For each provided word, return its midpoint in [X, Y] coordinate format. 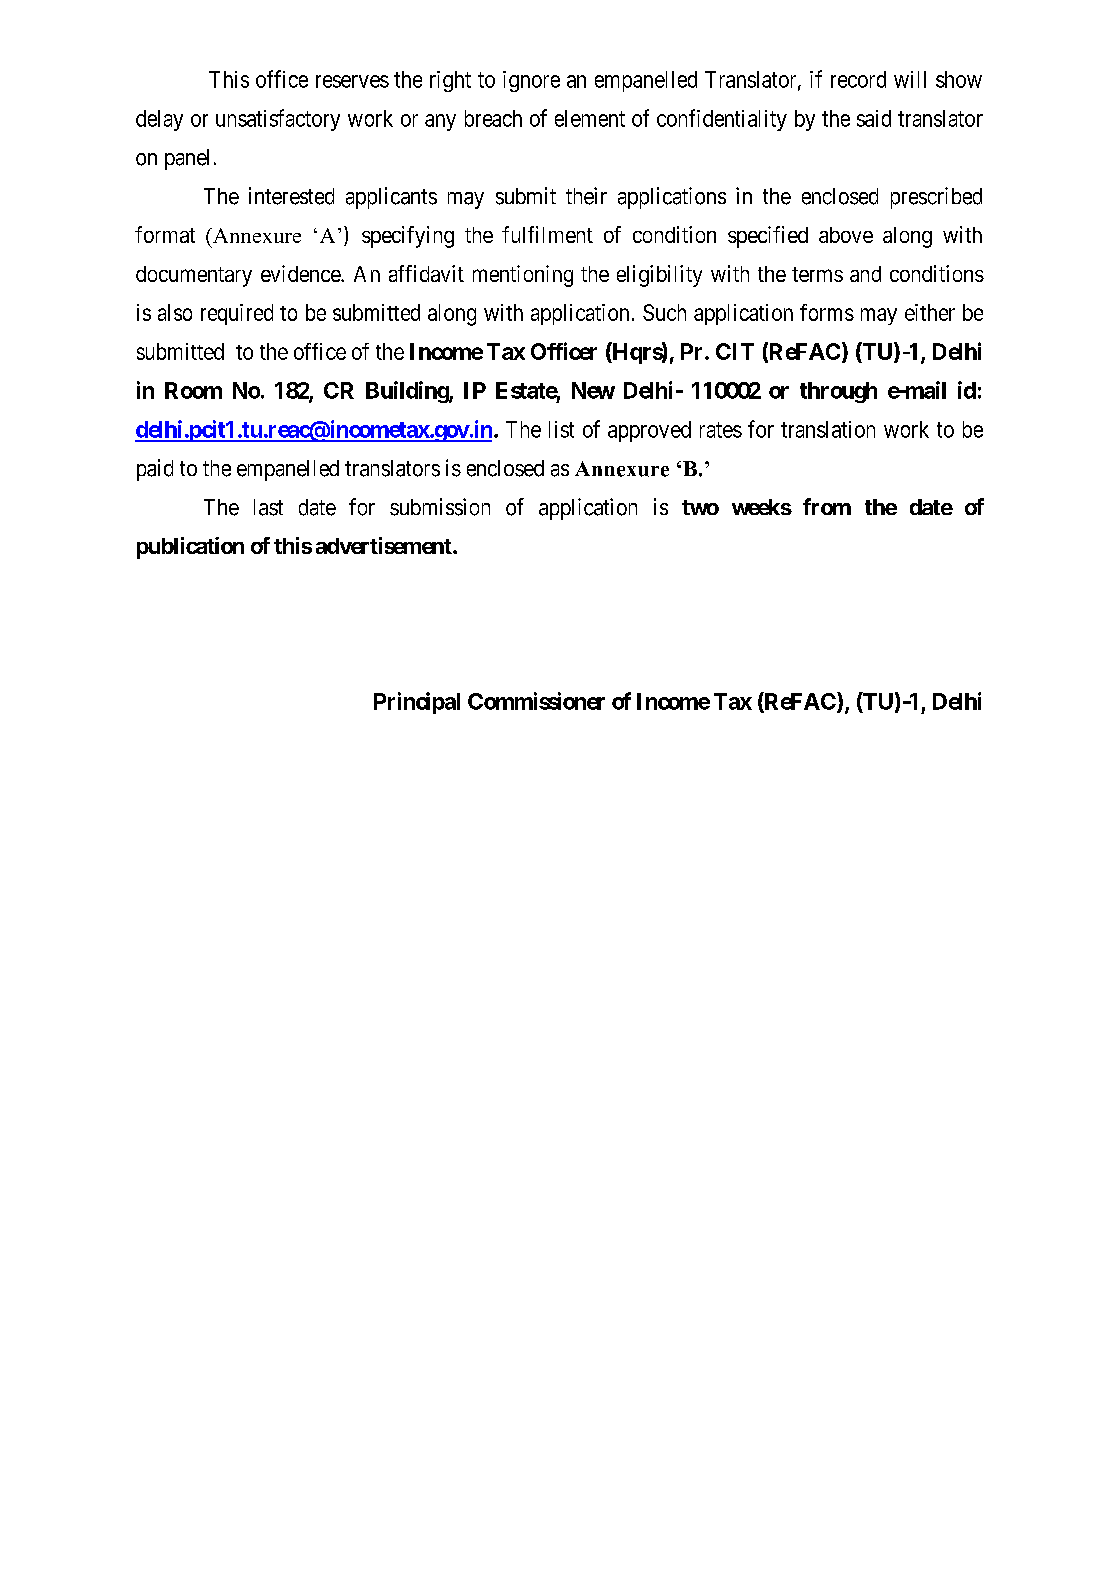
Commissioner [536, 701]
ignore [531, 81]
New [593, 390]
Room [193, 390]
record [858, 79]
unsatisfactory [278, 120]
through [838, 392]
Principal [417, 703]
